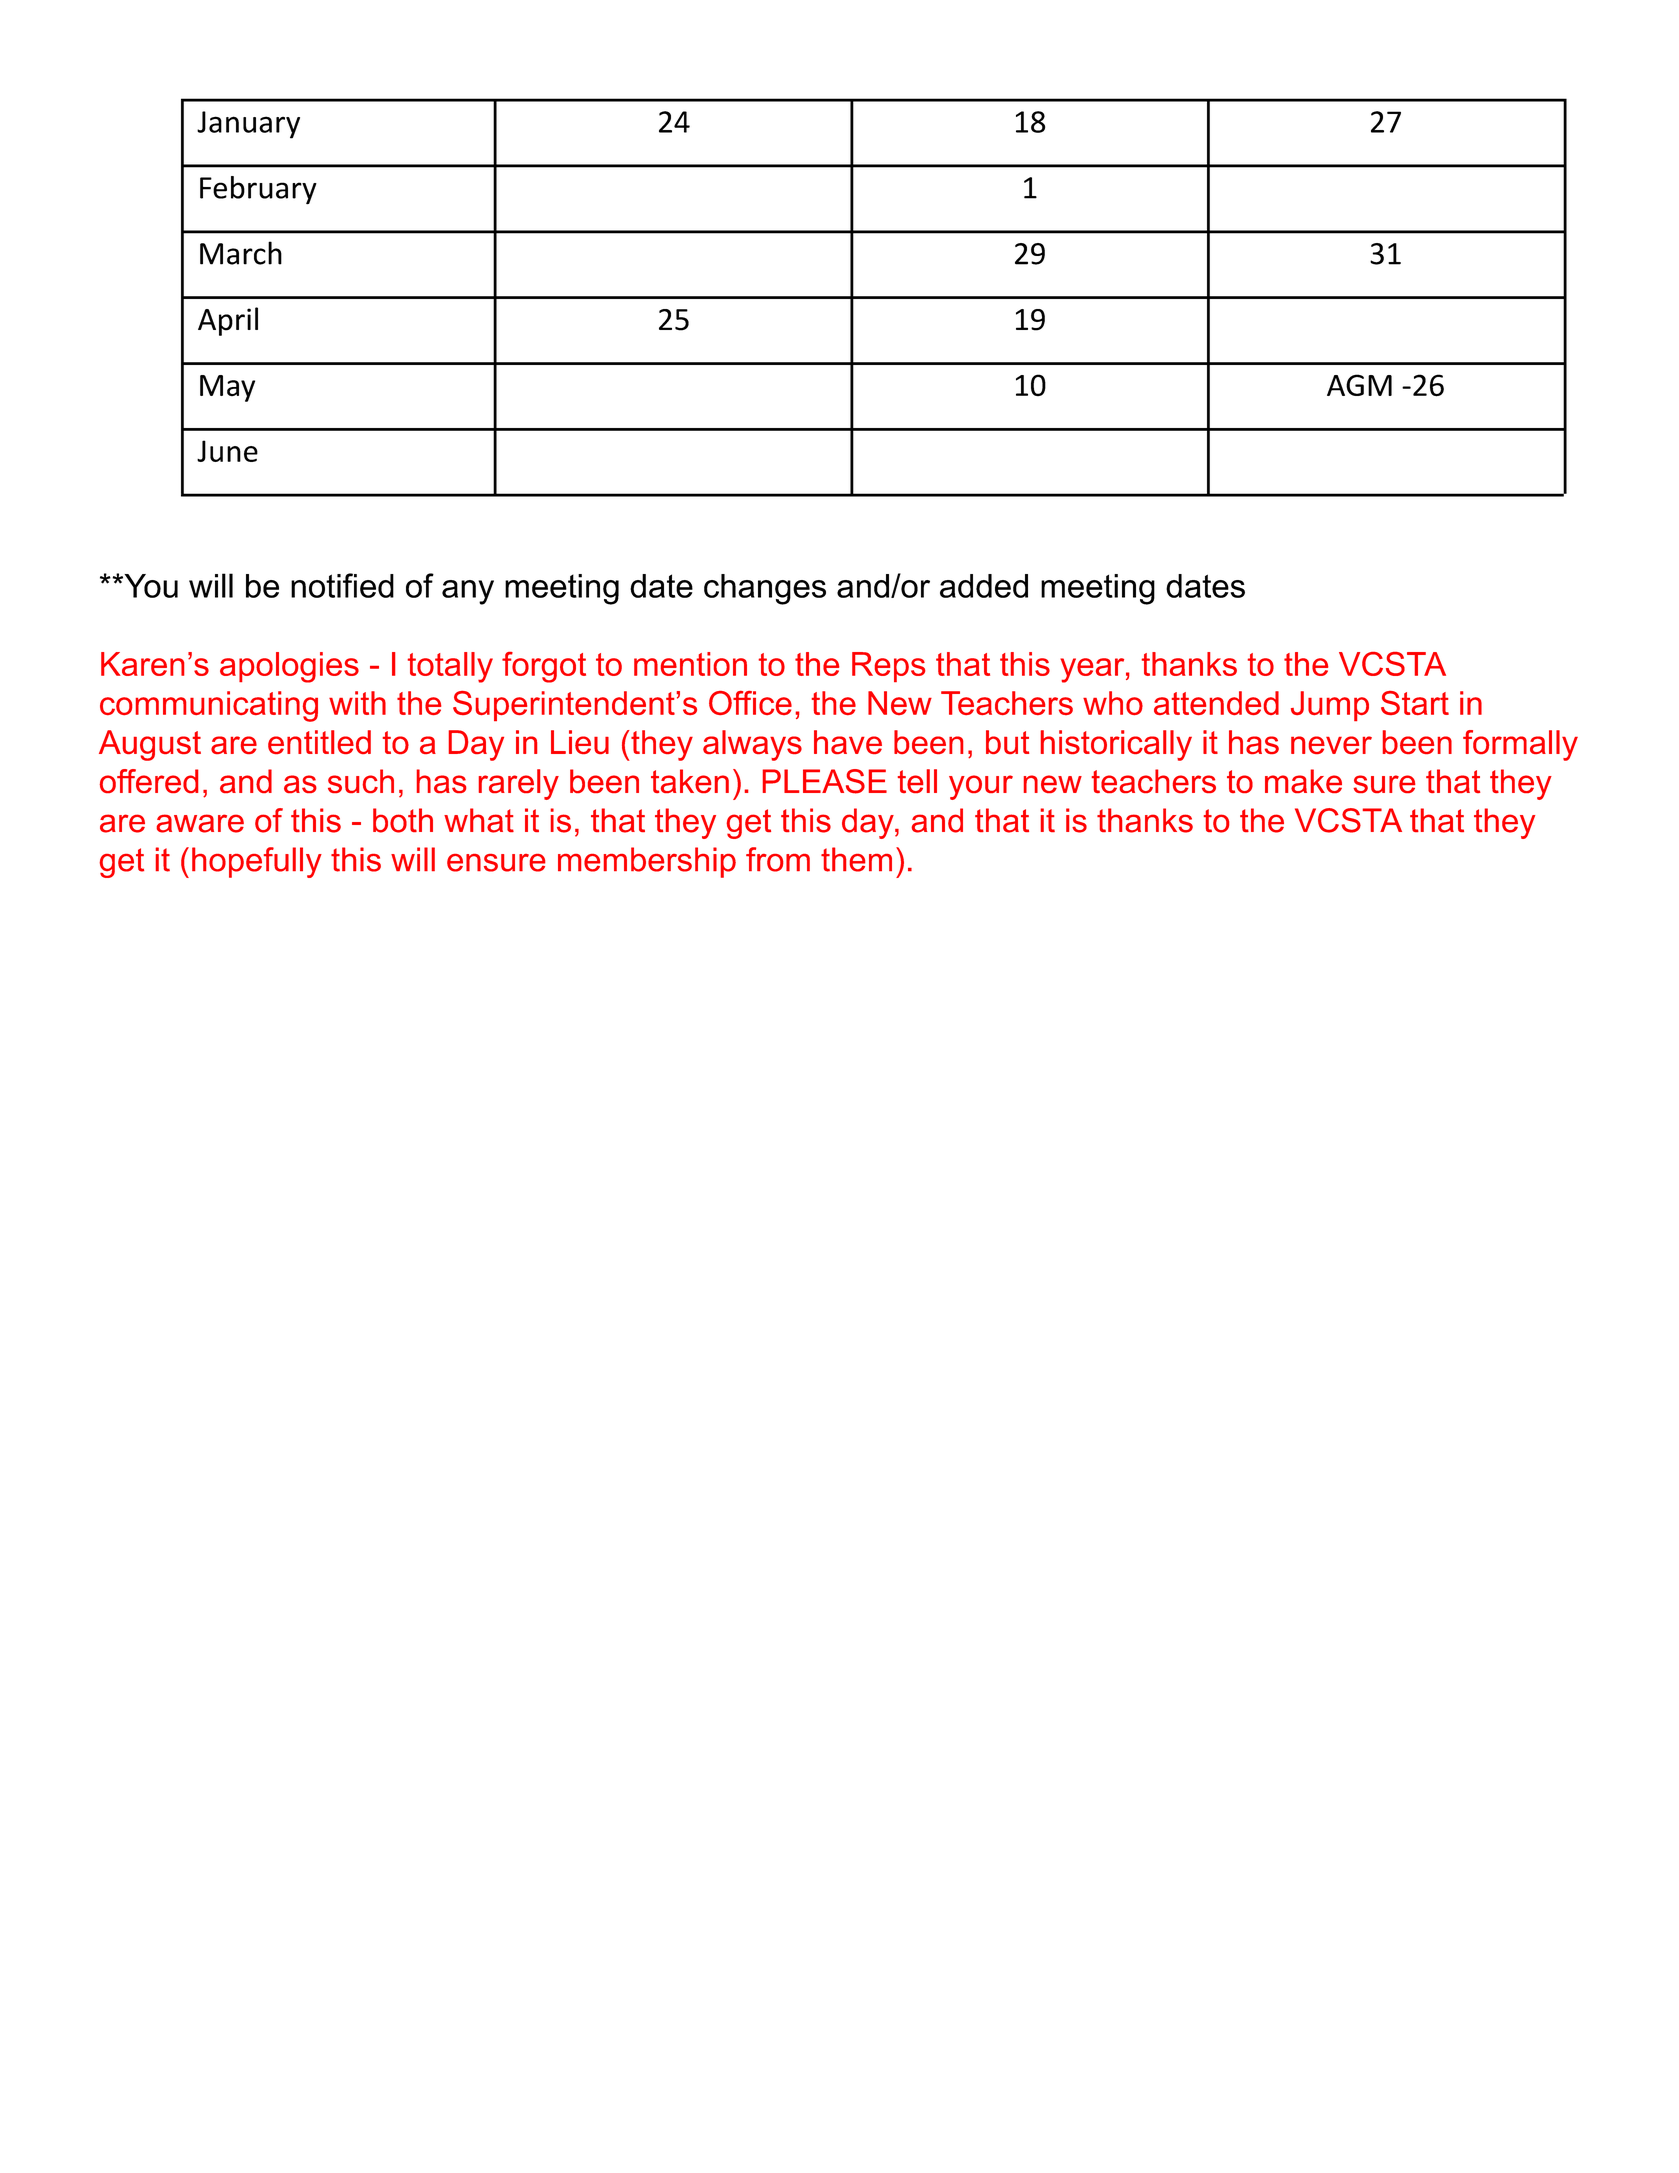  What do you see at coordinates (984, 586) in the screenshot?
I see `added` at bounding box center [984, 586].
